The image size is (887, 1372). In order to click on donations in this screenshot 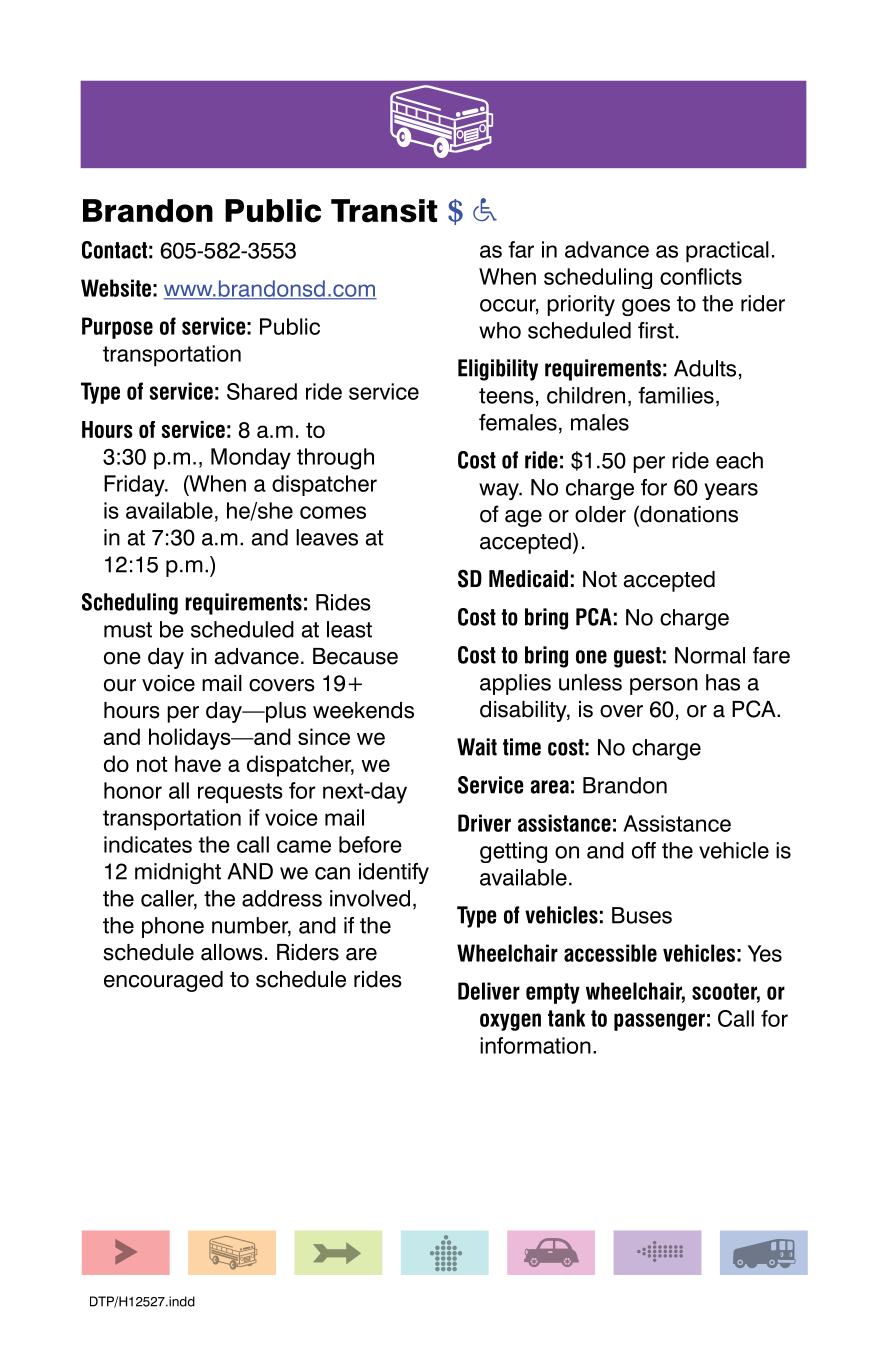, I will do `click(688, 514)`.
